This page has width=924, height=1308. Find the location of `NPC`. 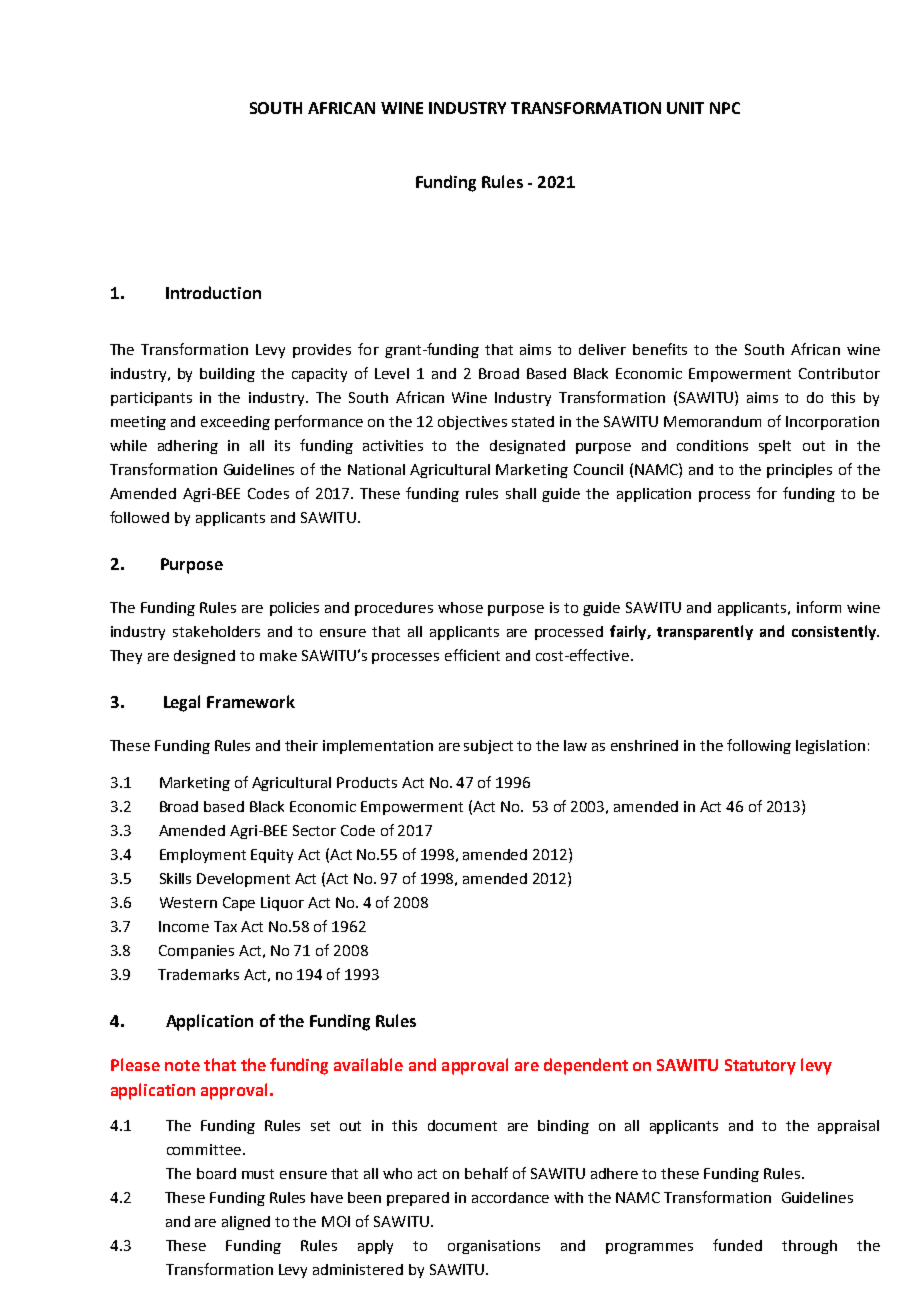

NPC is located at coordinates (725, 108).
